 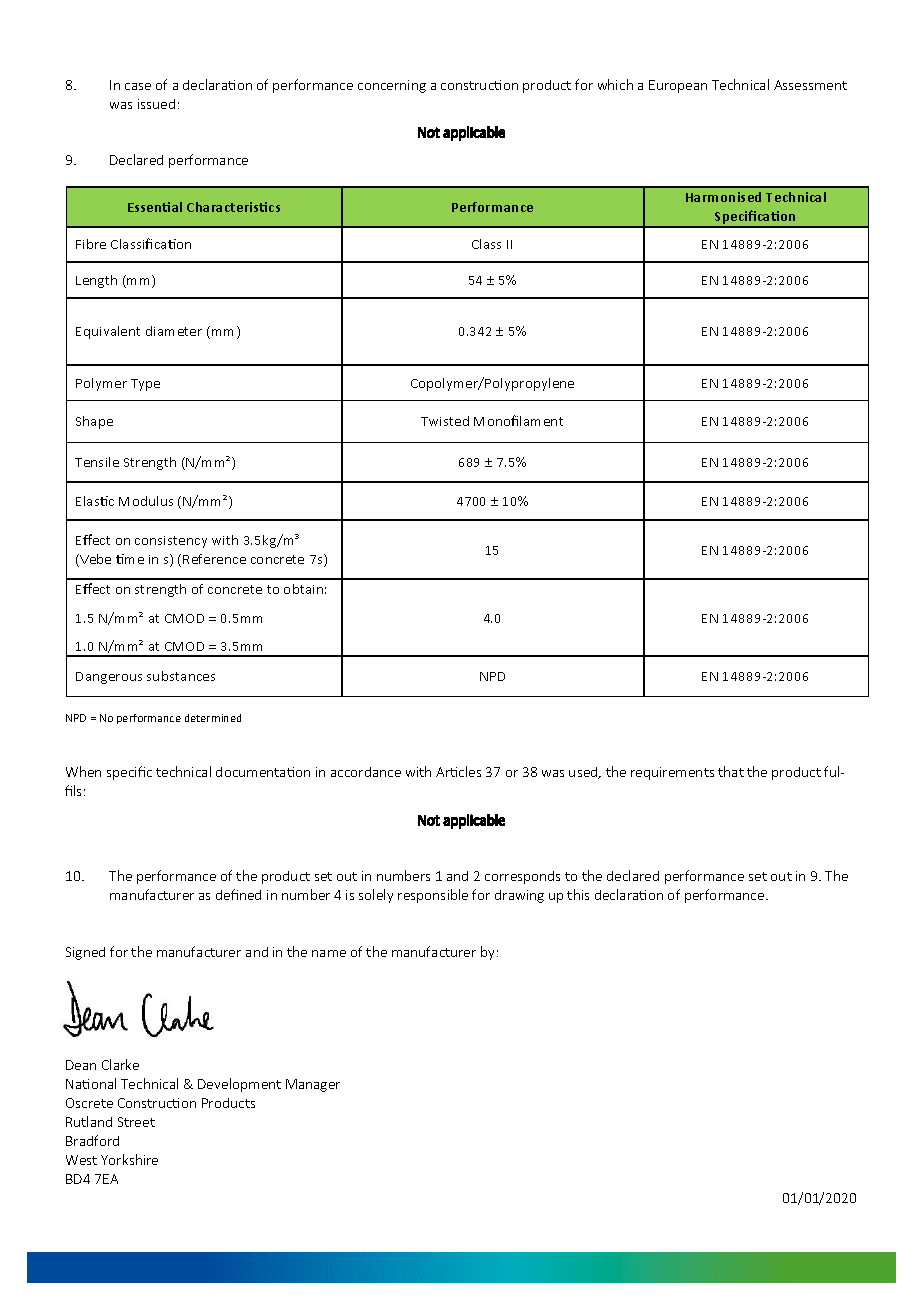 I want to click on concerning, so click(x=392, y=86).
